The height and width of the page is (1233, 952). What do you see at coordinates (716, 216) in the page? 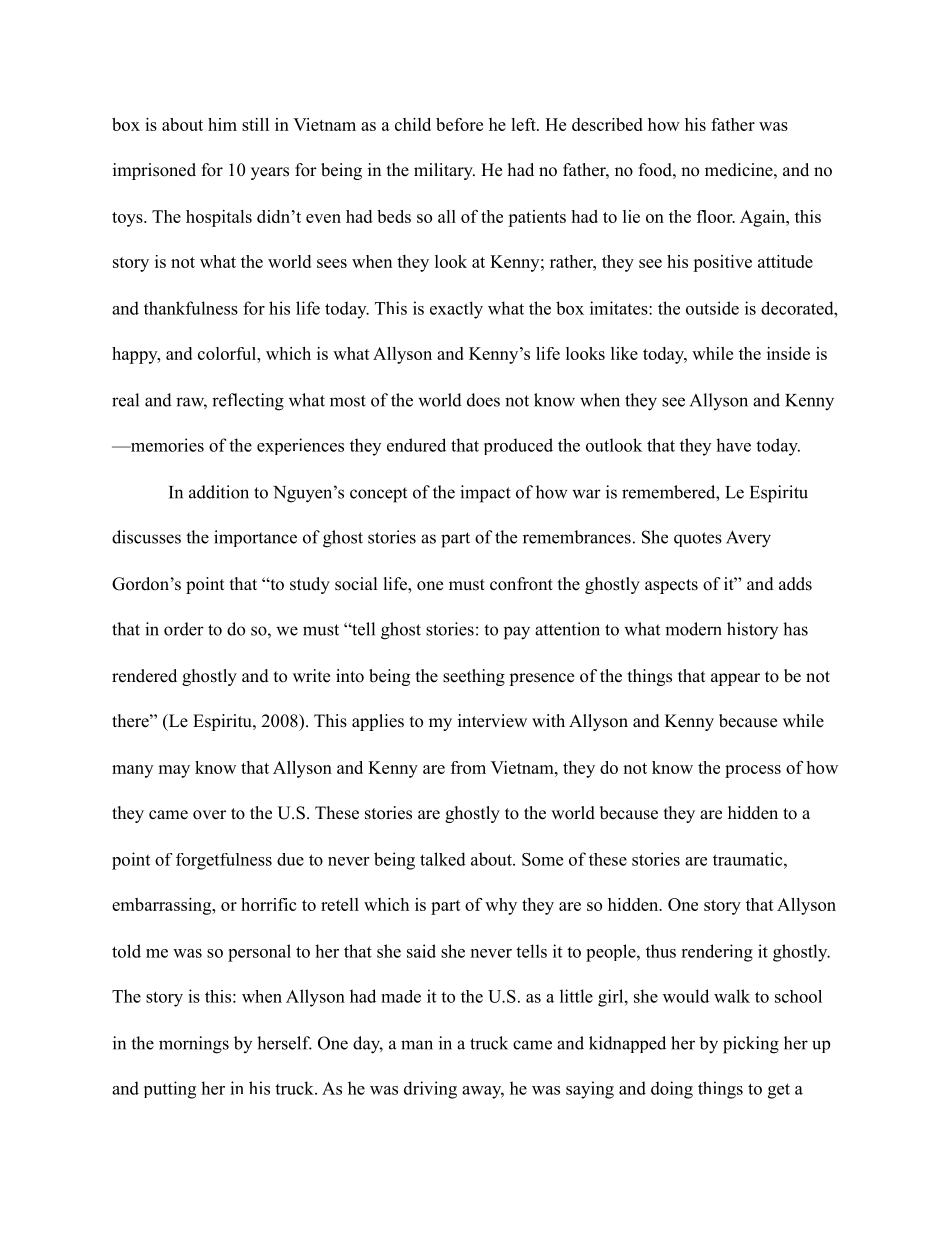
I see `floor` at bounding box center [716, 216].
